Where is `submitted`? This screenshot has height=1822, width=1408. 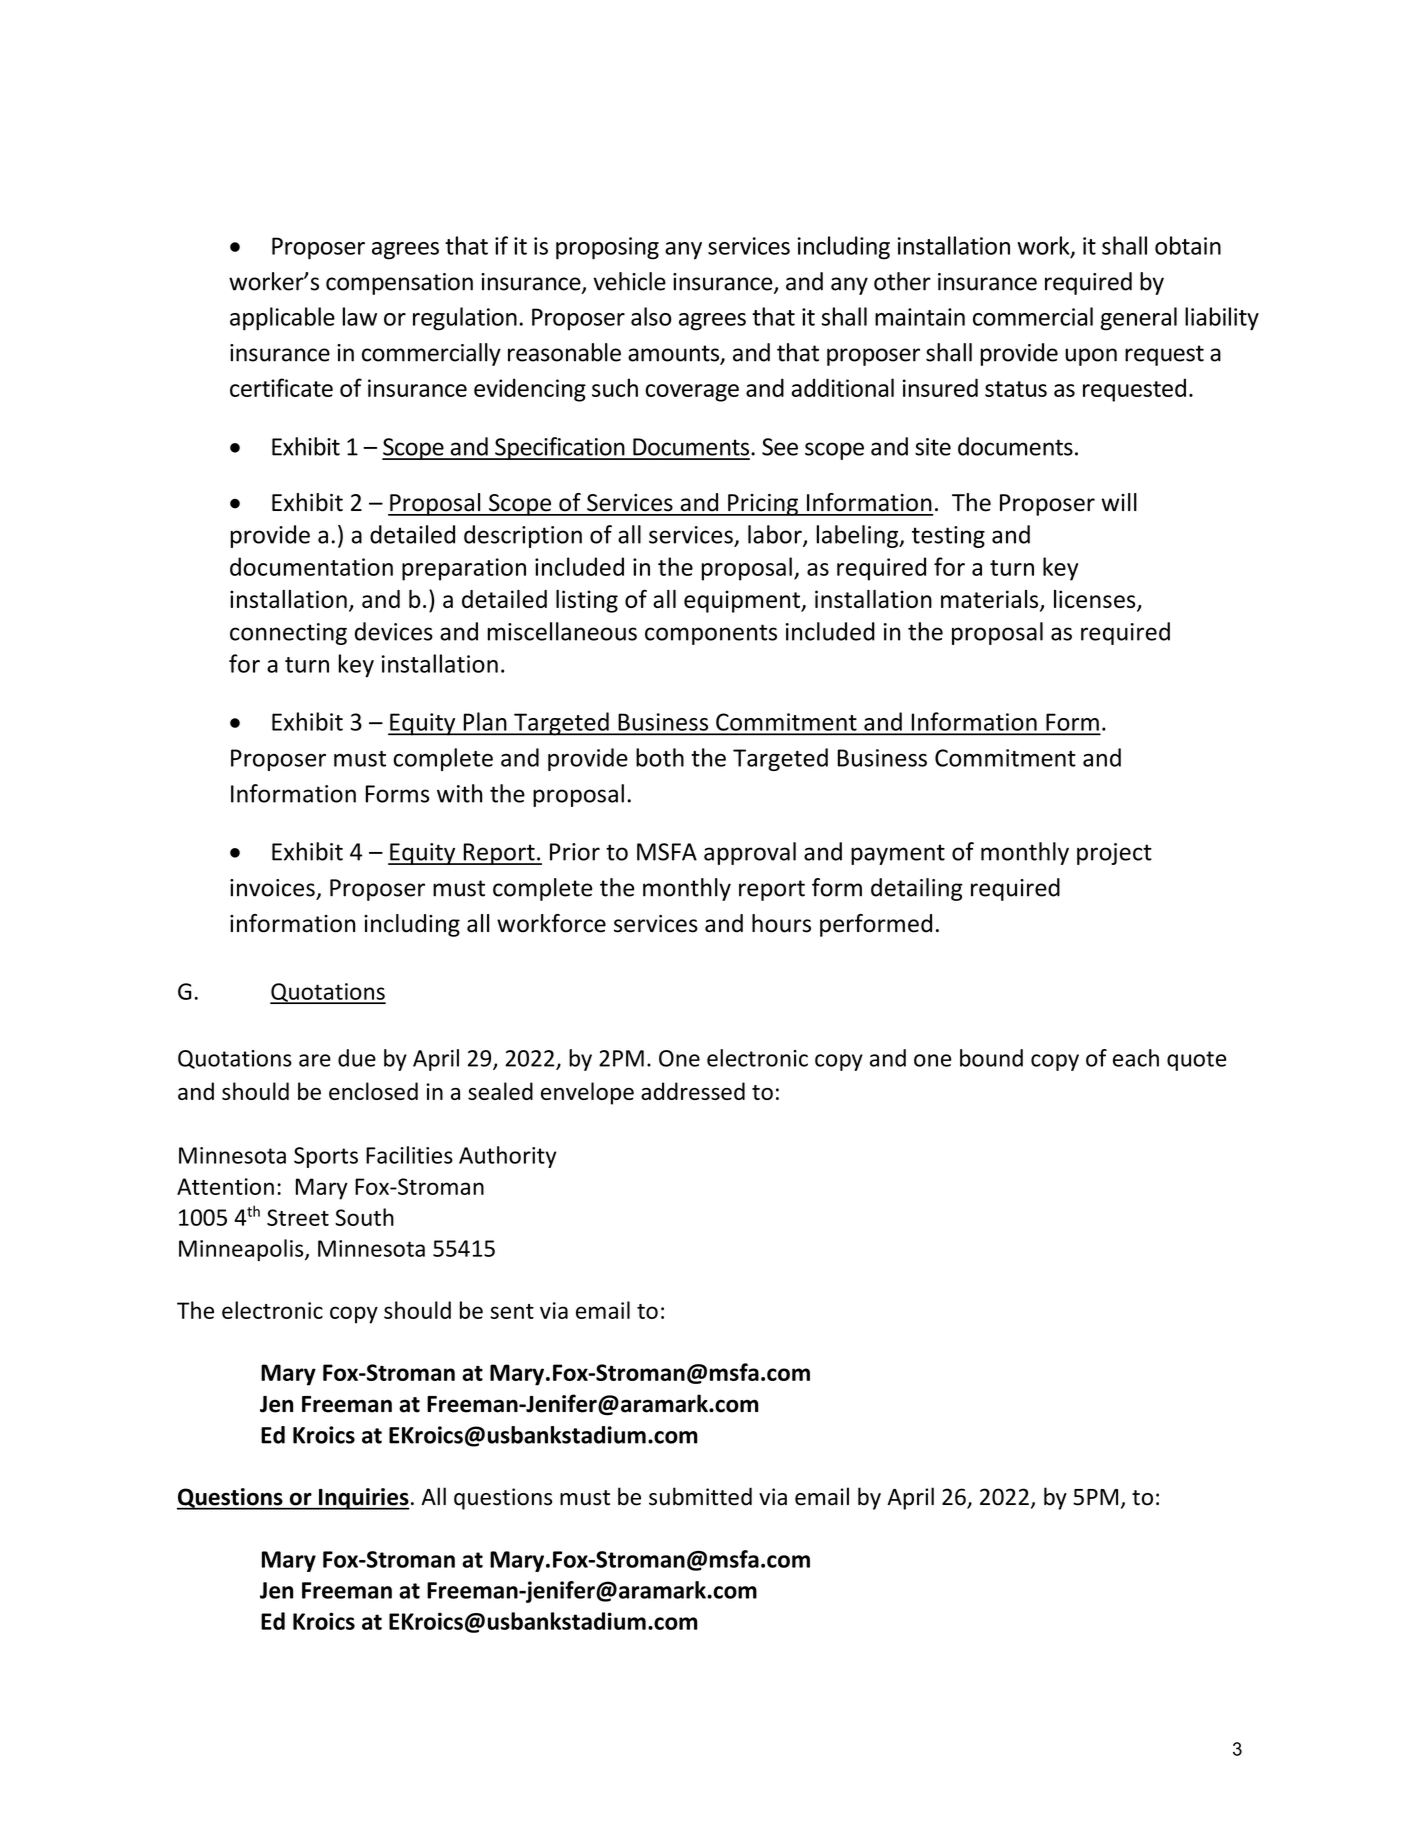 submitted is located at coordinates (700, 1496).
